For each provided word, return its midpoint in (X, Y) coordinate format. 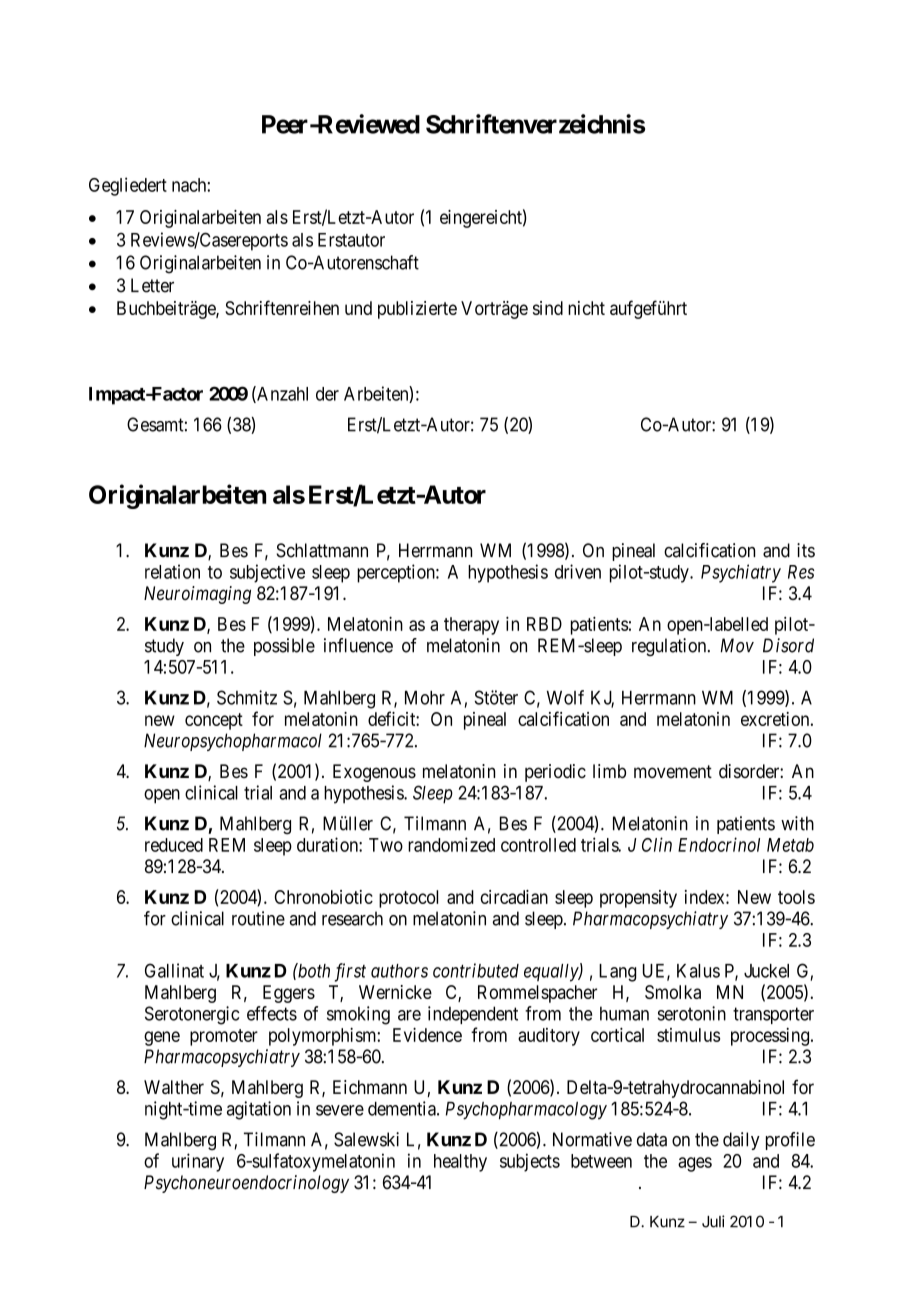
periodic (555, 773)
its (806, 550)
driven (578, 571)
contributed (476, 970)
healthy (460, 1163)
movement (673, 771)
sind (548, 308)
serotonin (692, 1013)
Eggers (289, 994)
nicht (586, 308)
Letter (152, 285)
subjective (267, 573)
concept (214, 721)
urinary (198, 1162)
